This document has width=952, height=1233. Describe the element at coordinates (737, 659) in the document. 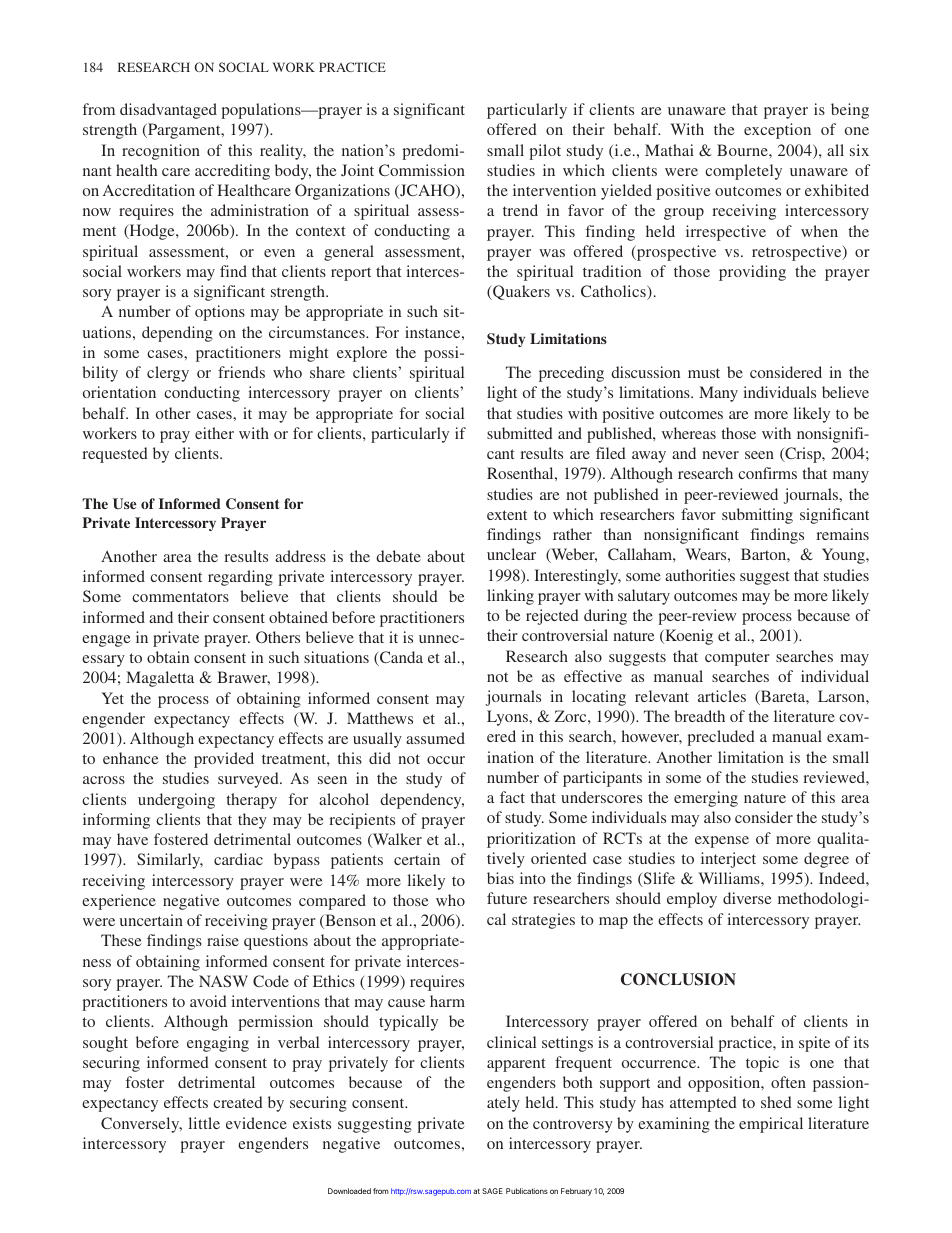

I see `computer` at that location.
